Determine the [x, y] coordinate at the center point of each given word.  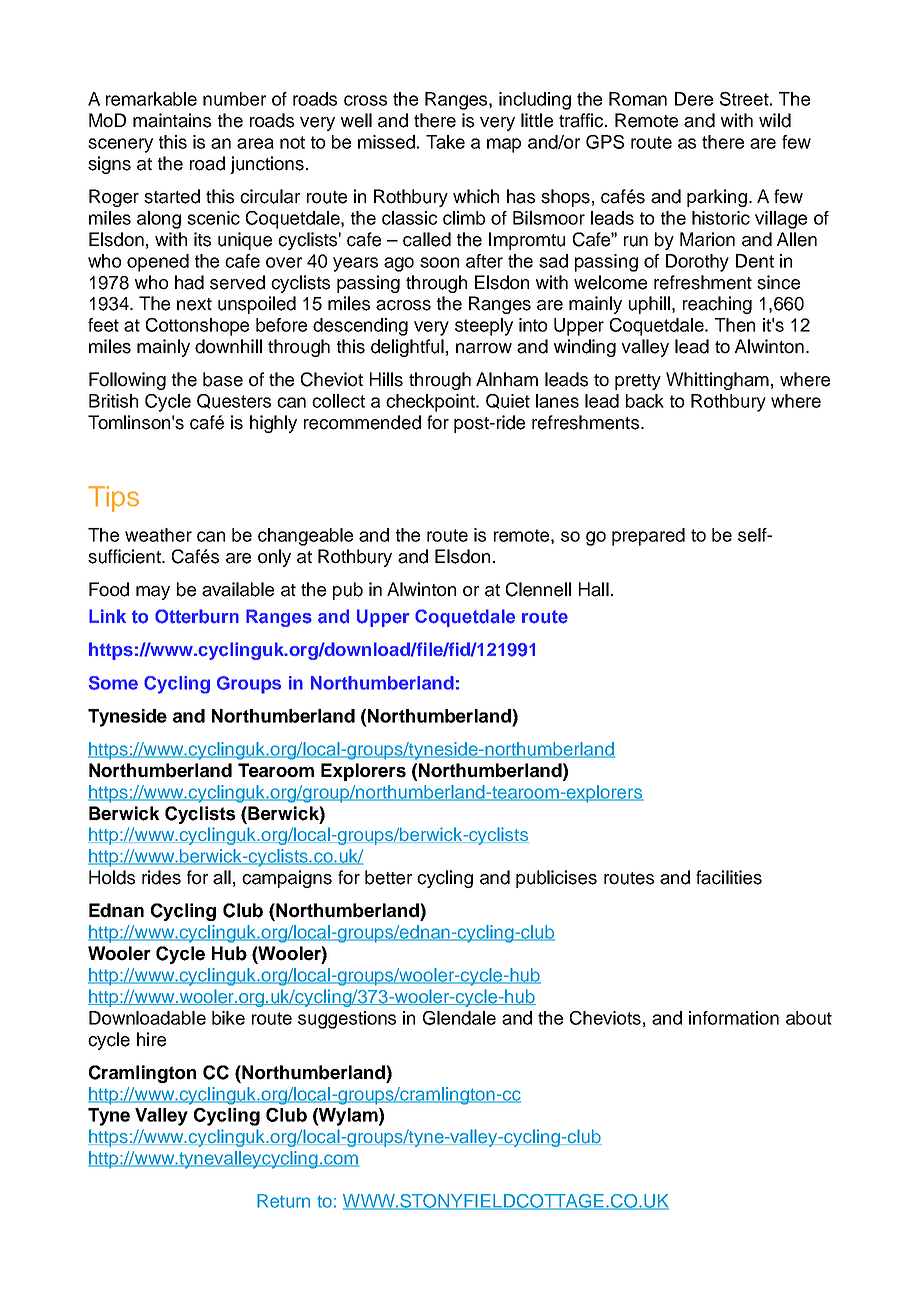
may [153, 593]
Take [445, 142]
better [388, 877]
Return [283, 1201]
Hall [594, 589]
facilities [729, 877]
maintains [172, 120]
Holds [112, 877]
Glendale [459, 1018]
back [645, 401]
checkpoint [431, 403]
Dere [694, 99]
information [734, 1018]
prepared [648, 537]
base [223, 379]
